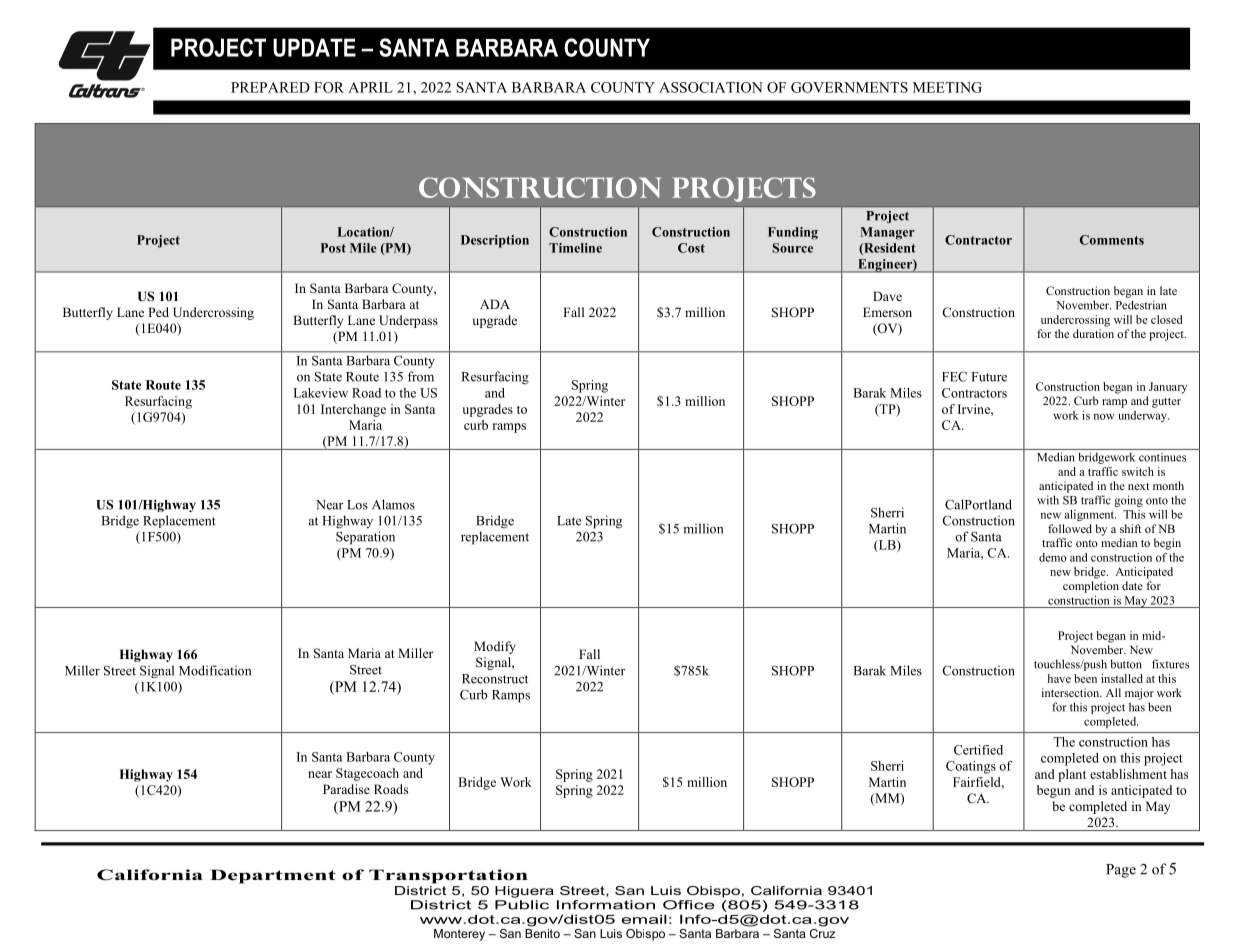  I want to click on MEETING, so click(947, 87).
